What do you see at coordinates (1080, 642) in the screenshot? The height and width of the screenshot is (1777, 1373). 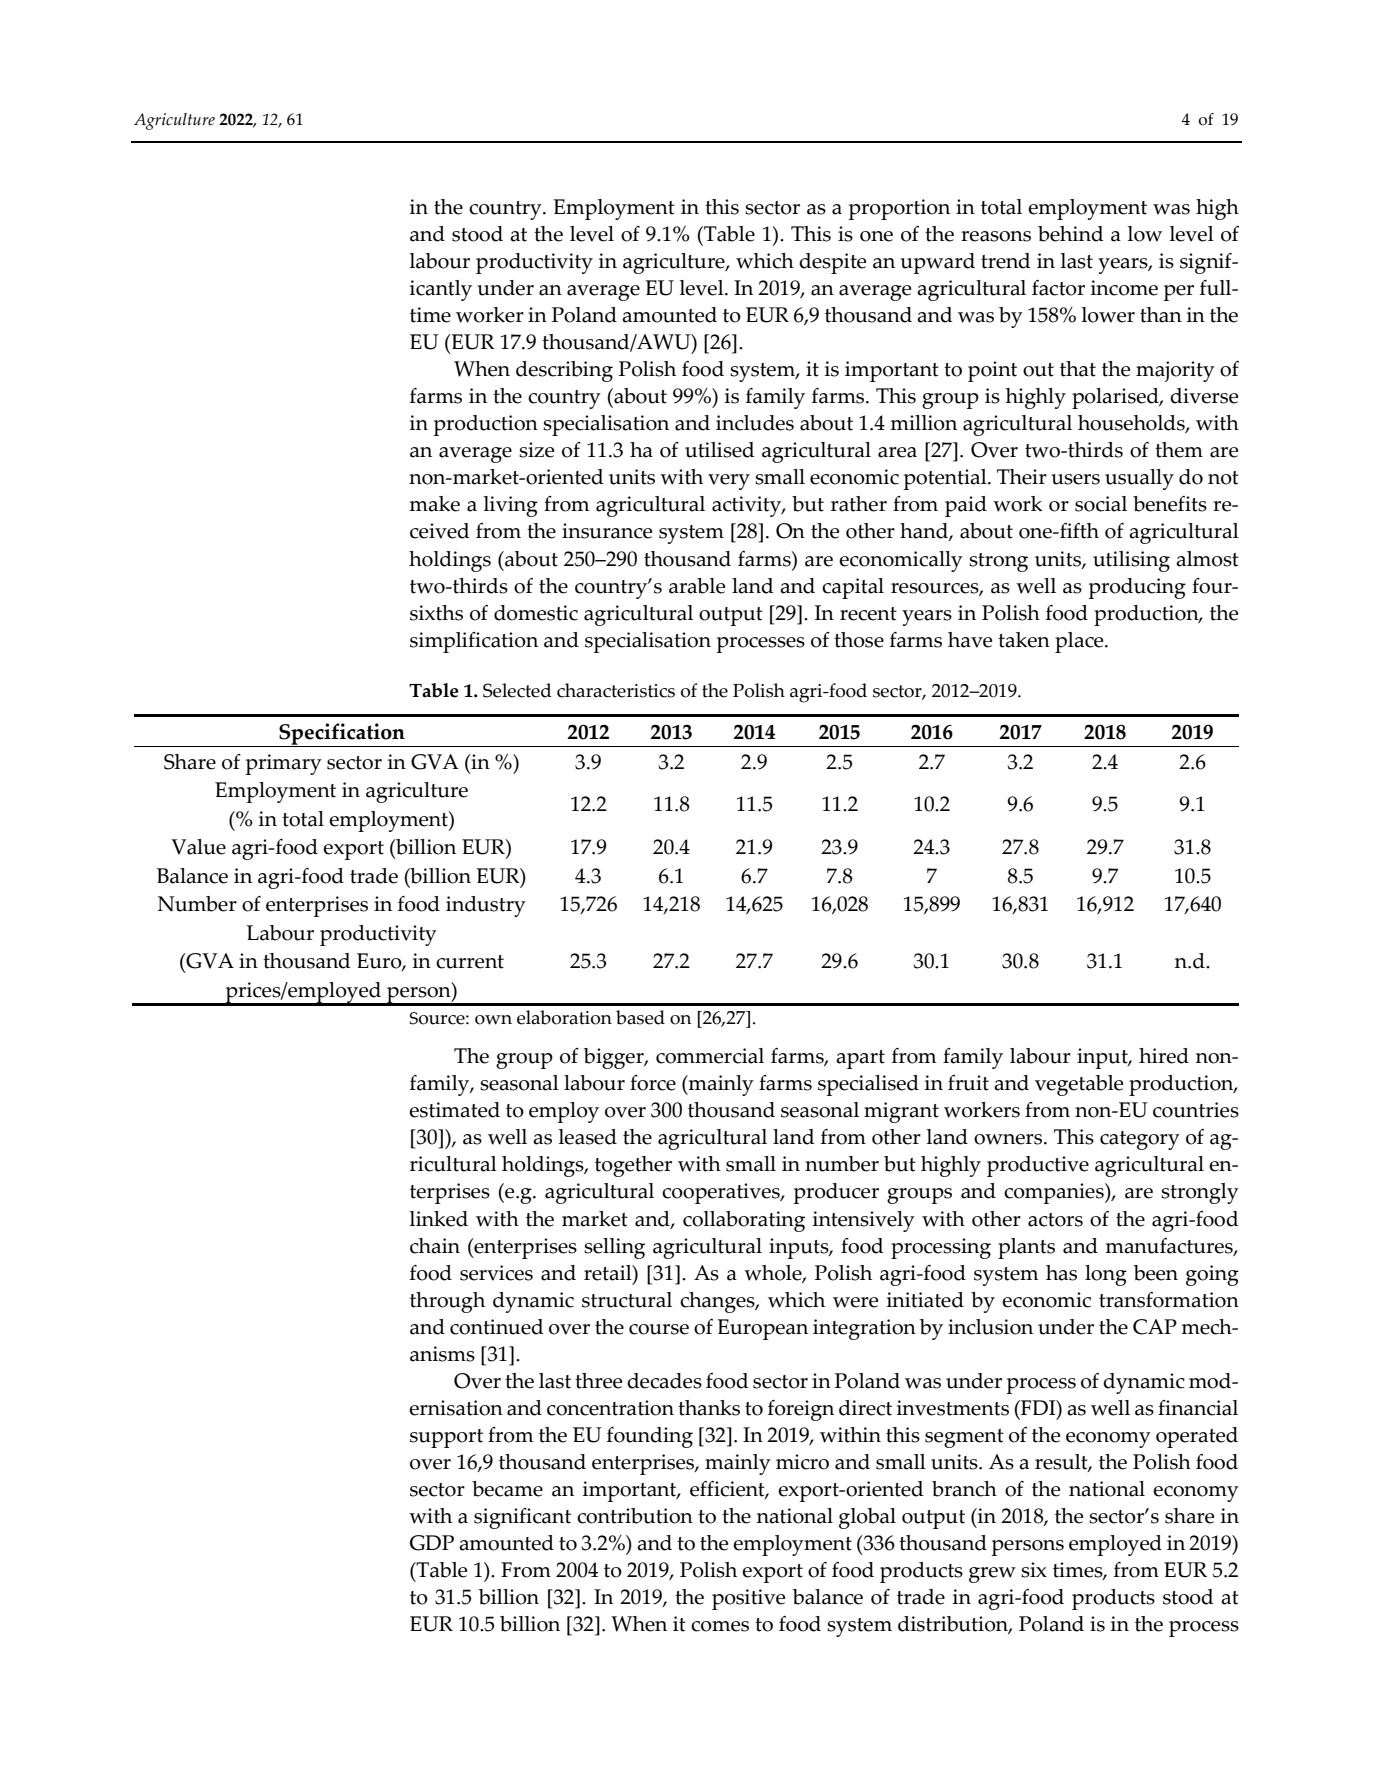 I see `place` at bounding box center [1080, 642].
